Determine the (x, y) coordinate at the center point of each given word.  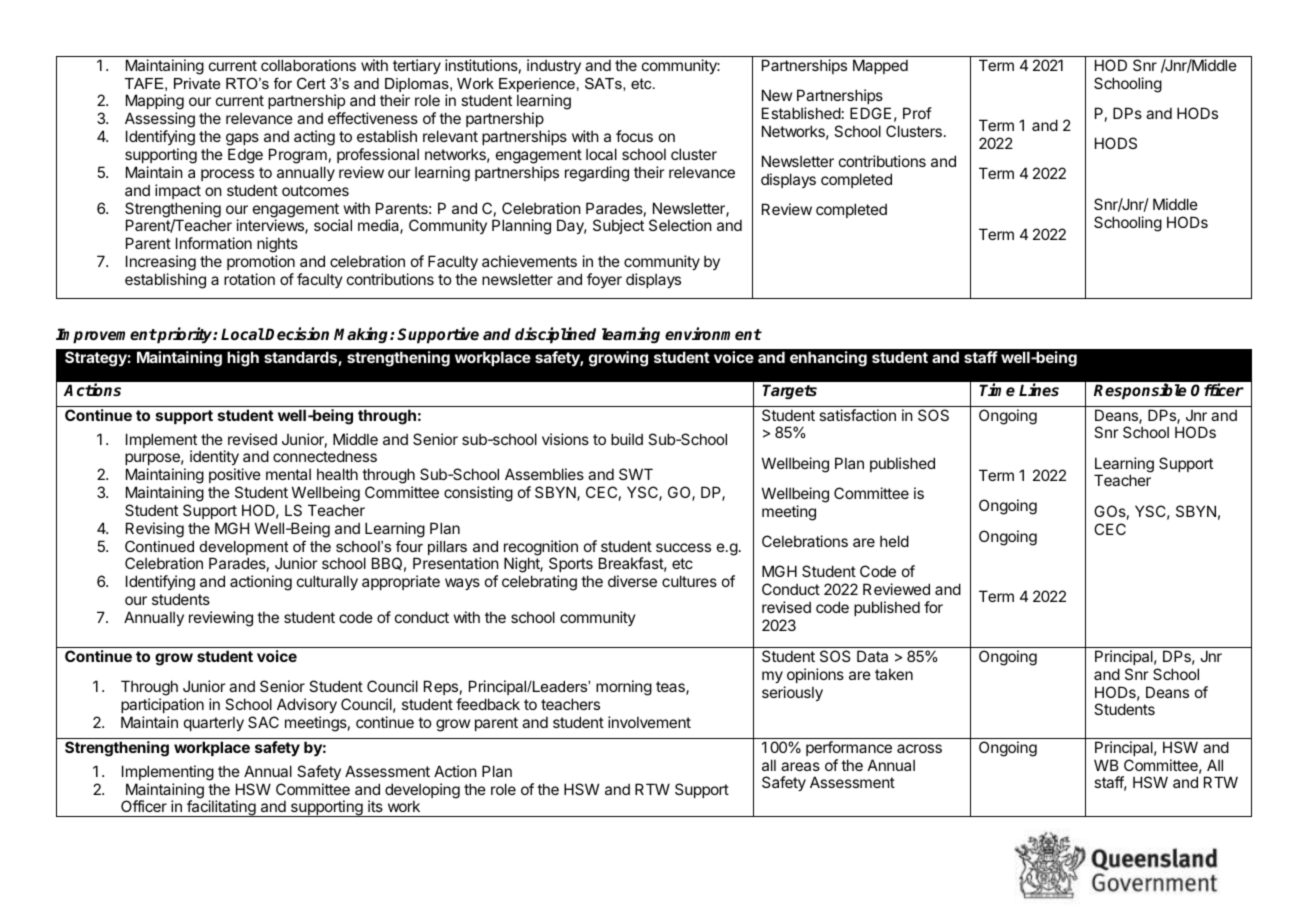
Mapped (880, 66)
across (919, 748)
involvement (649, 722)
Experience (537, 86)
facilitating (221, 808)
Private (197, 83)
